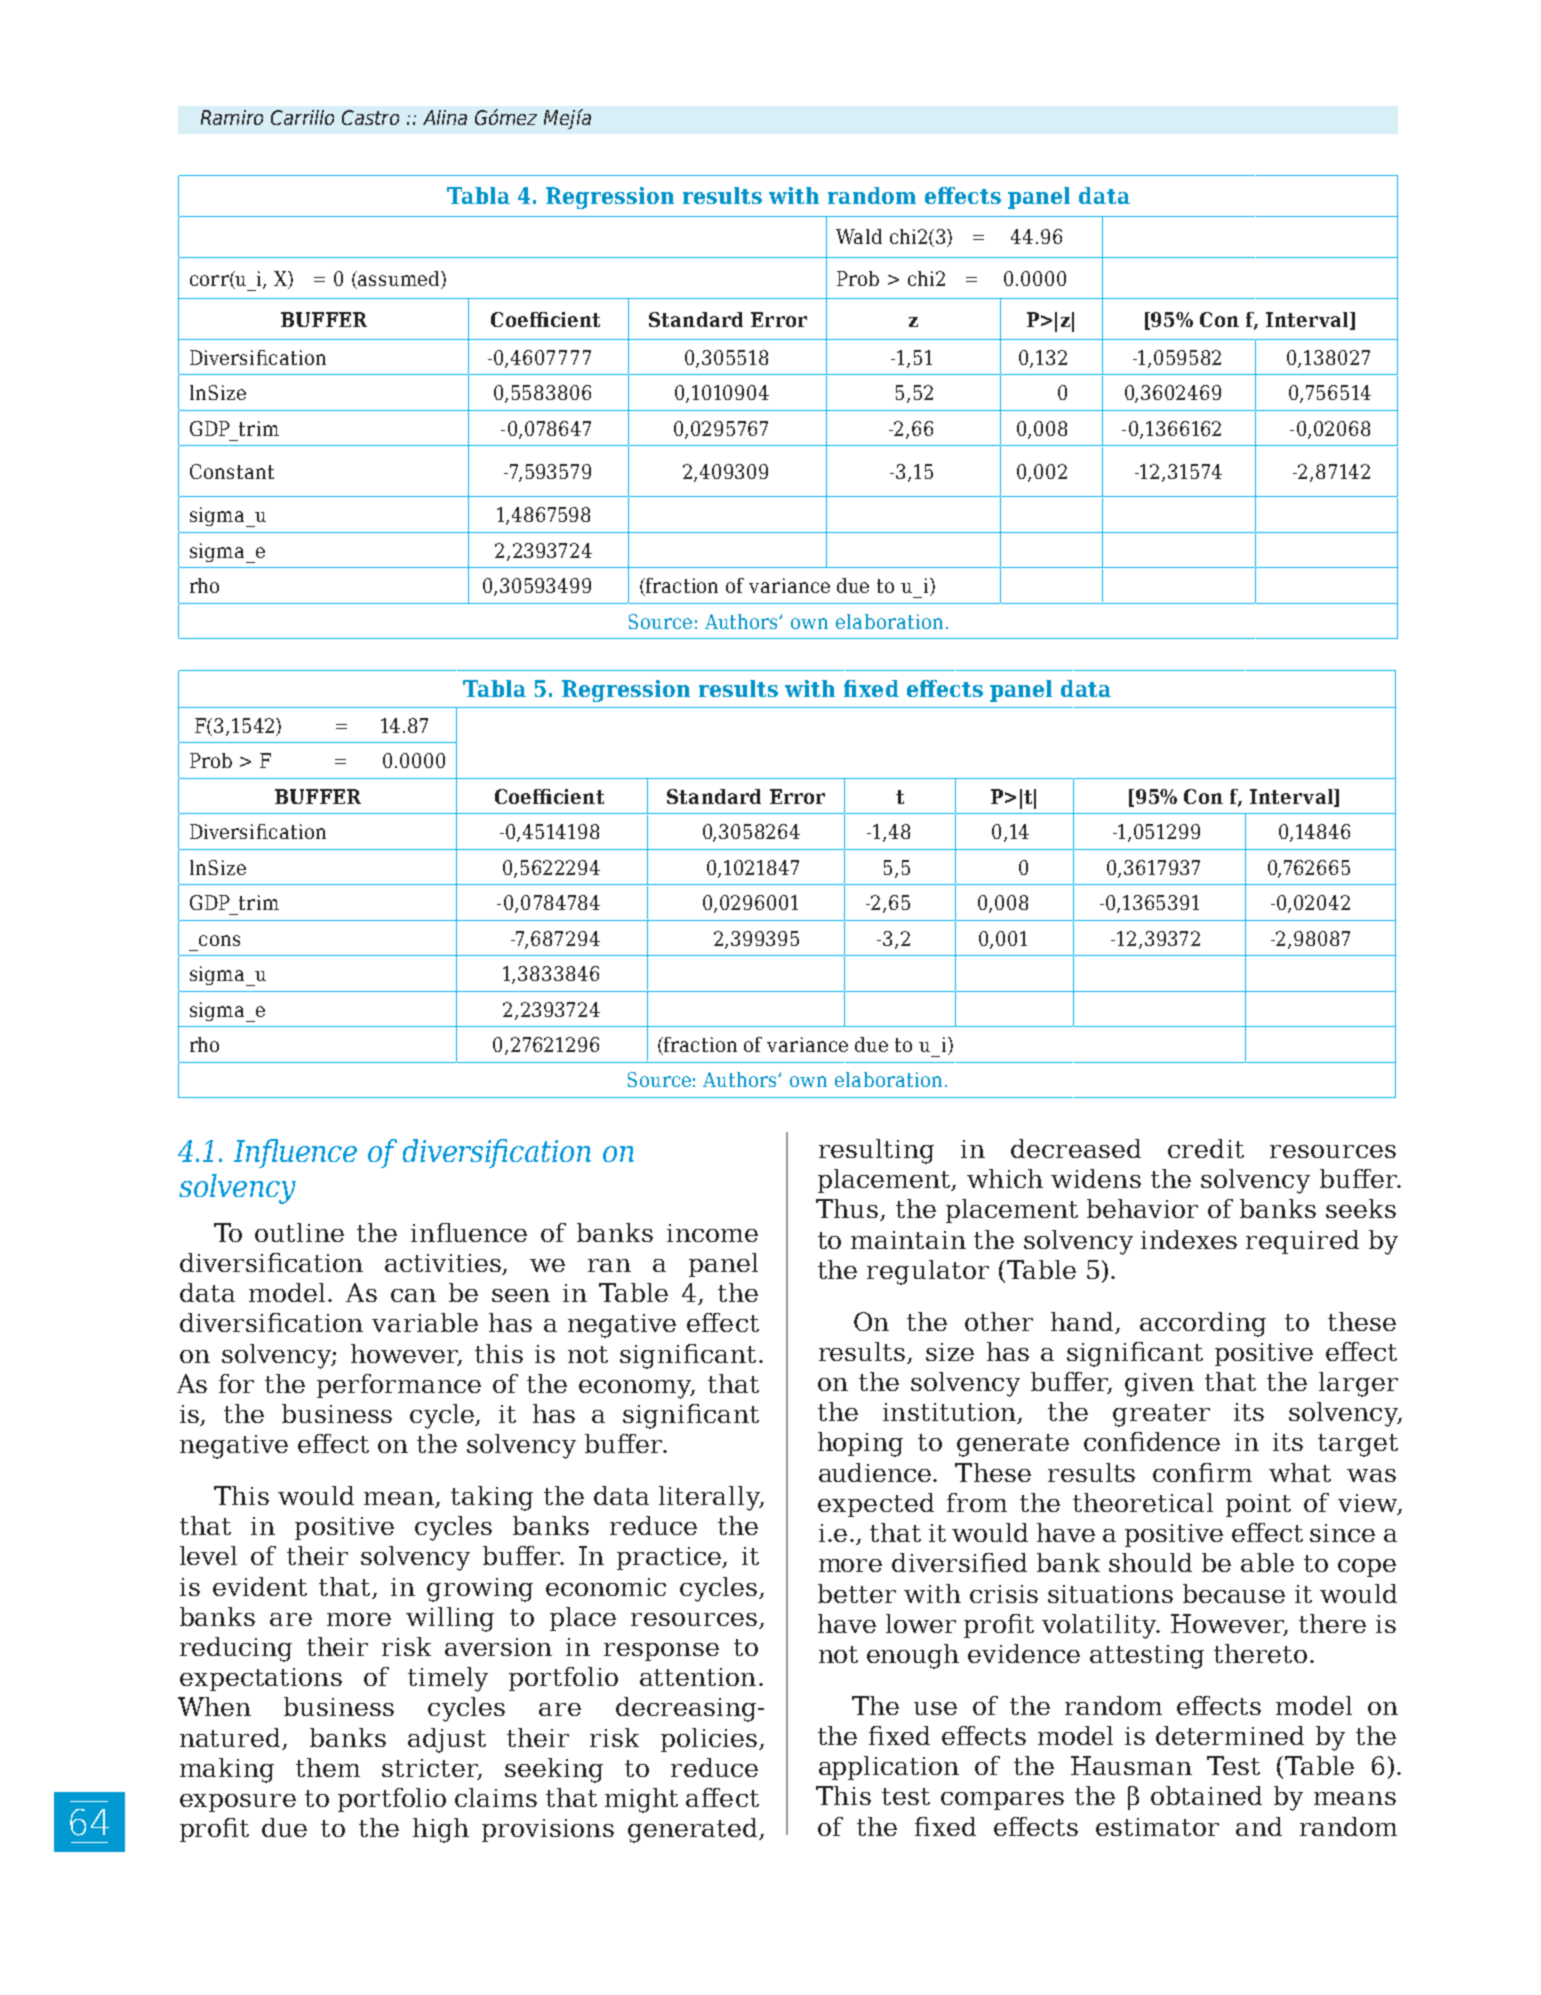 Image resolution: width=1541 pixels, height=1995 pixels. I want to click on performance, so click(399, 1386).
